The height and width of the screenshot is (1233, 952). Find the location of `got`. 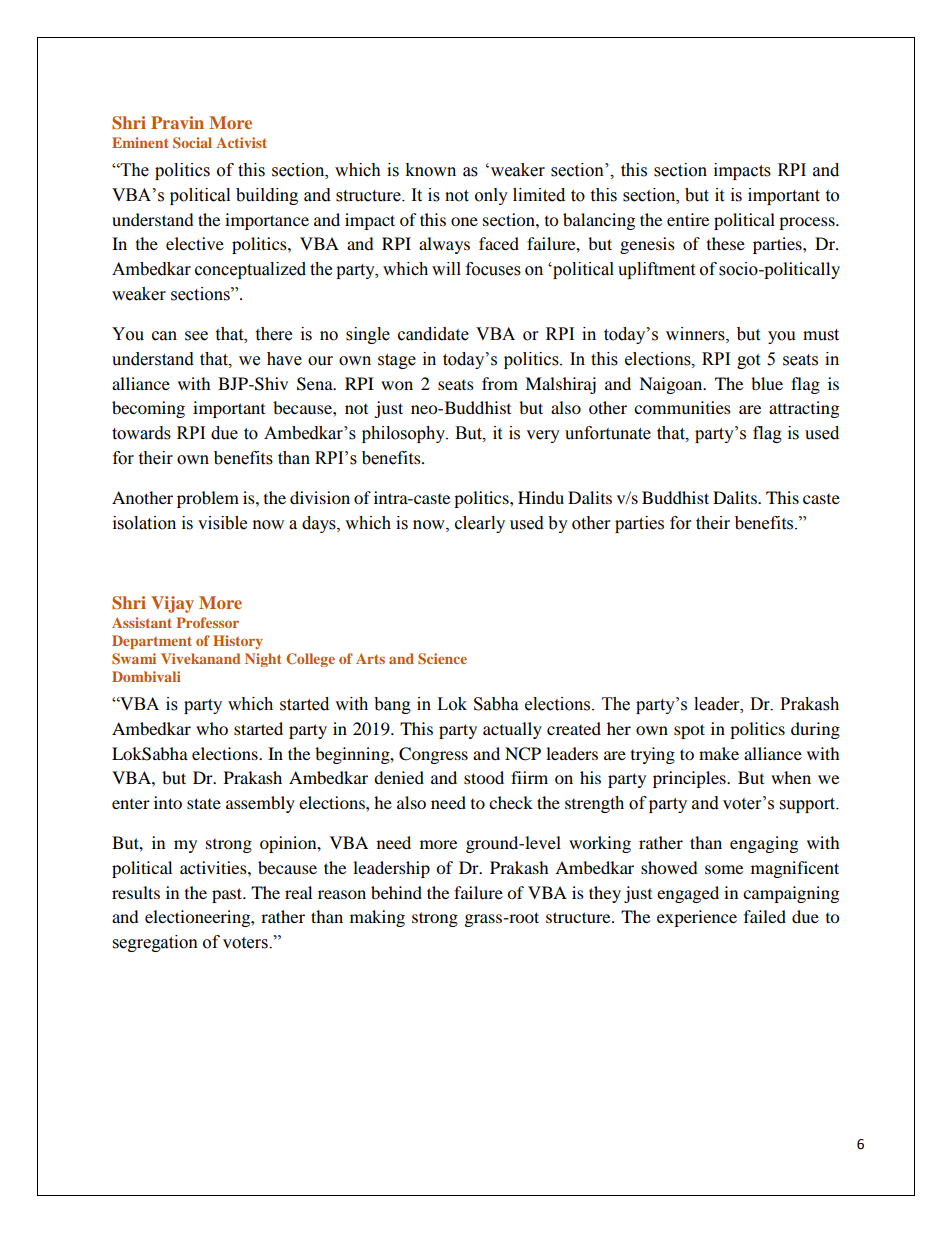

got is located at coordinates (748, 361).
